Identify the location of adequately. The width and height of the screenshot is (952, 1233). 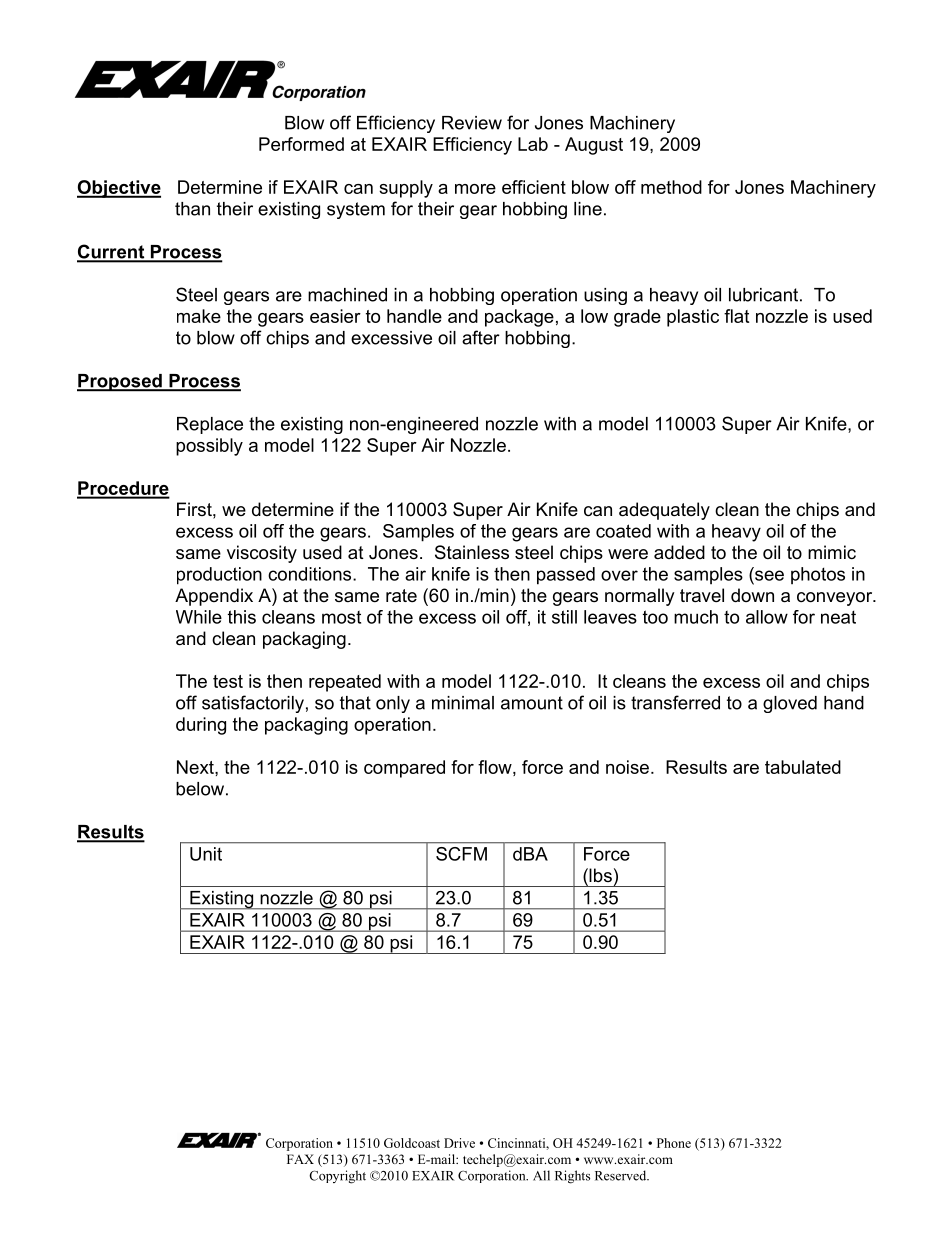
(664, 511).
